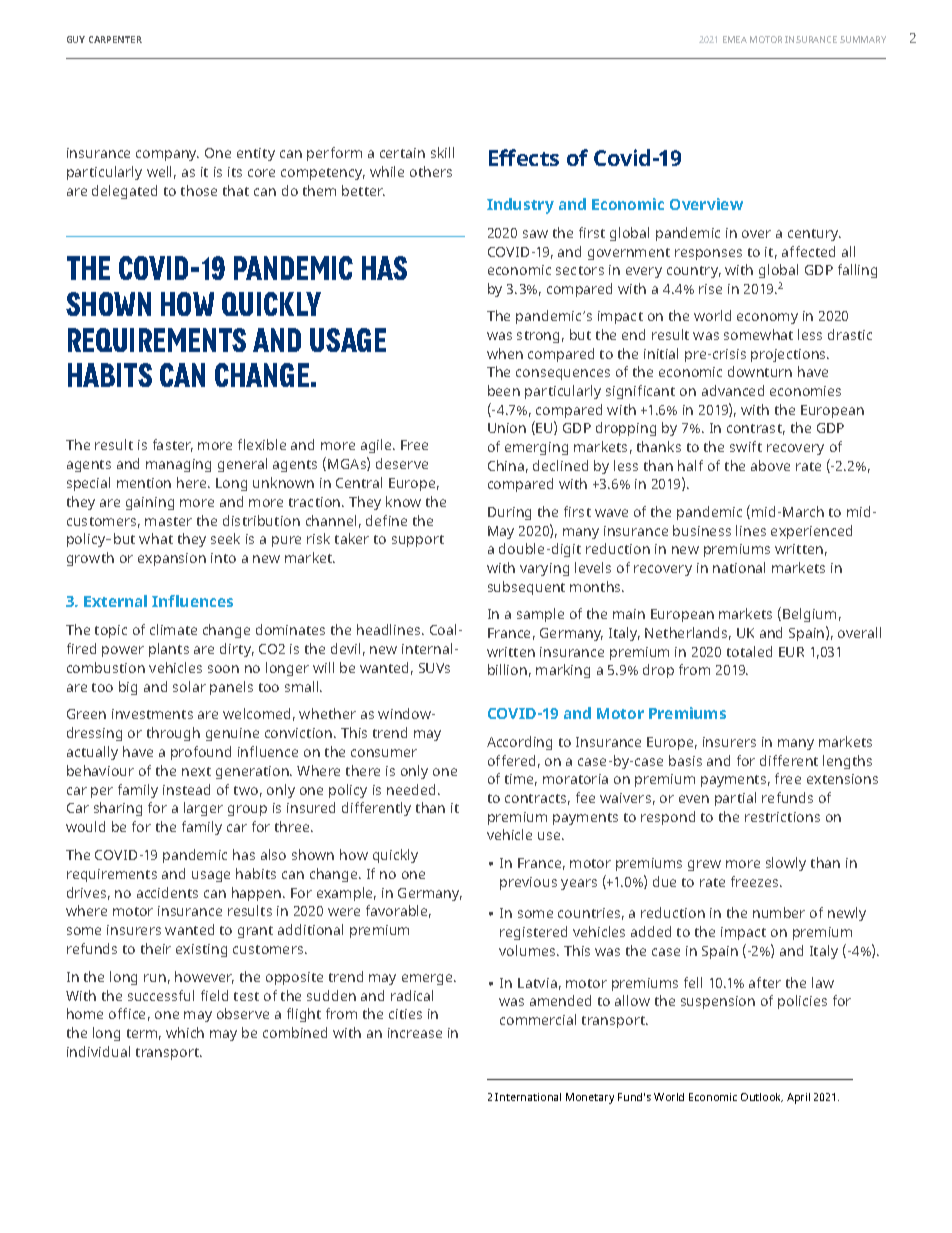  What do you see at coordinates (526, 588) in the screenshot?
I see `subsequent` at bounding box center [526, 588].
